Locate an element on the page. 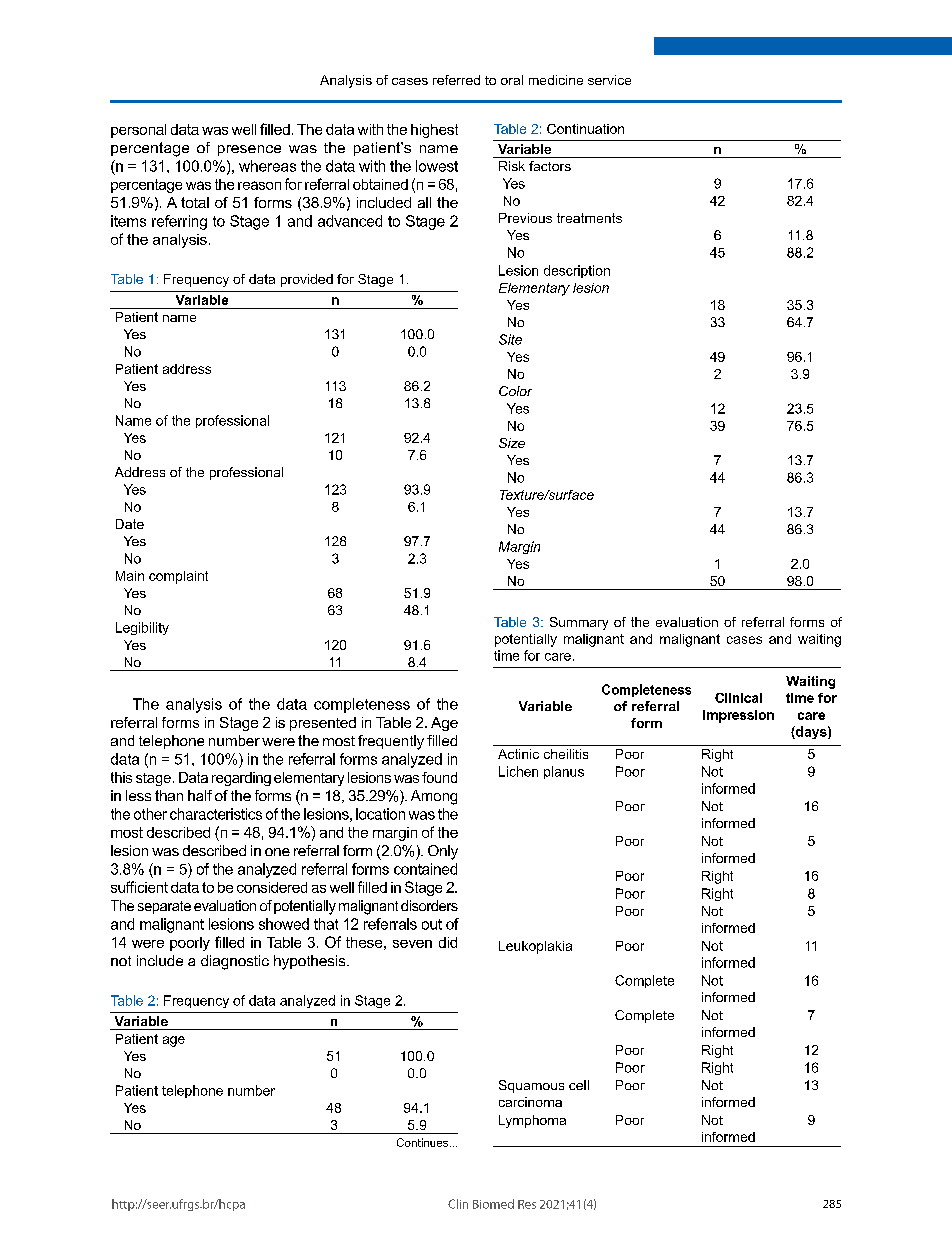 This document has height=1235, width=952. Color is located at coordinates (515, 391).
